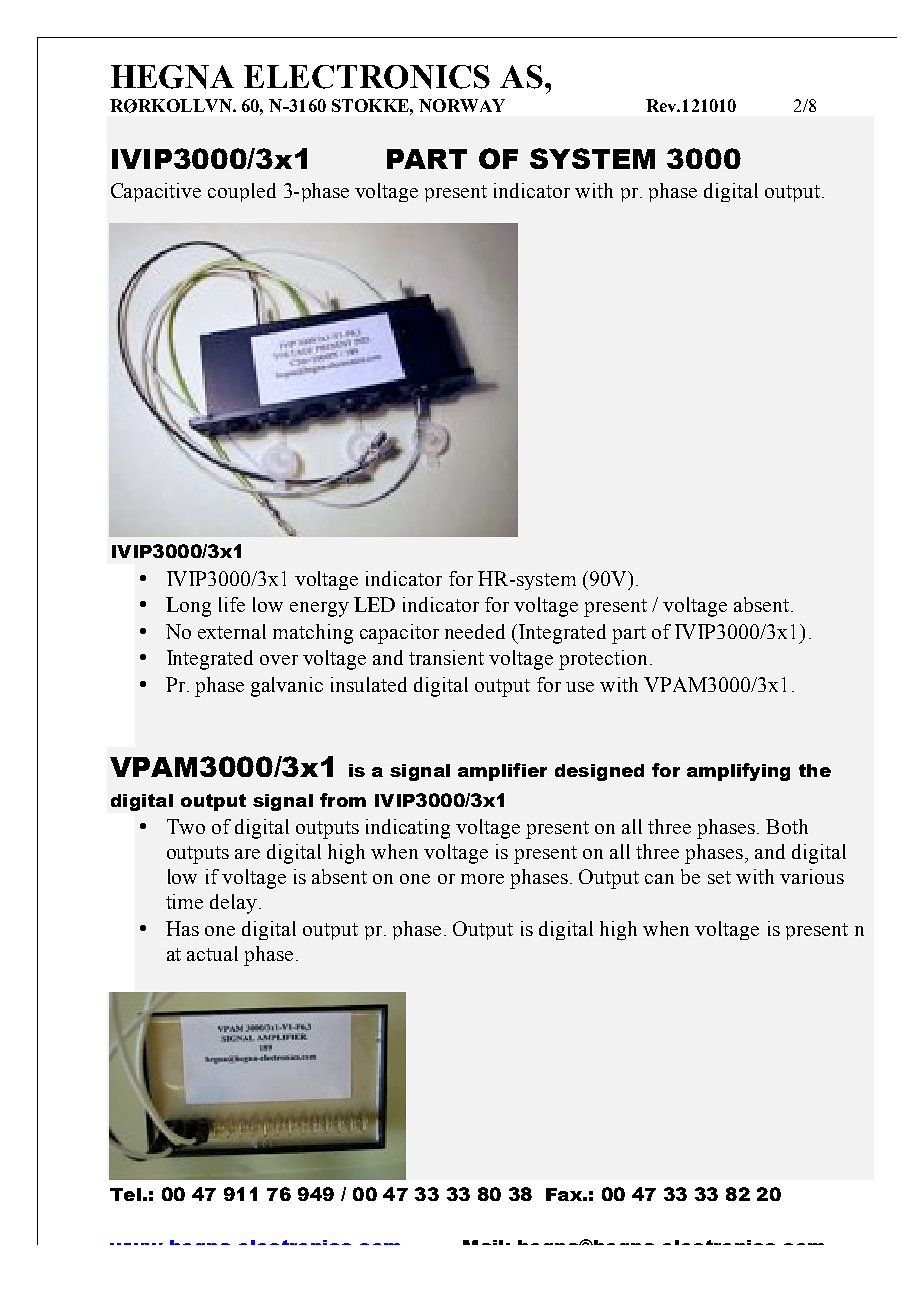 The height and width of the screenshot is (1308, 924). What do you see at coordinates (156, 192) in the screenshot?
I see `Capacitive` at bounding box center [156, 192].
